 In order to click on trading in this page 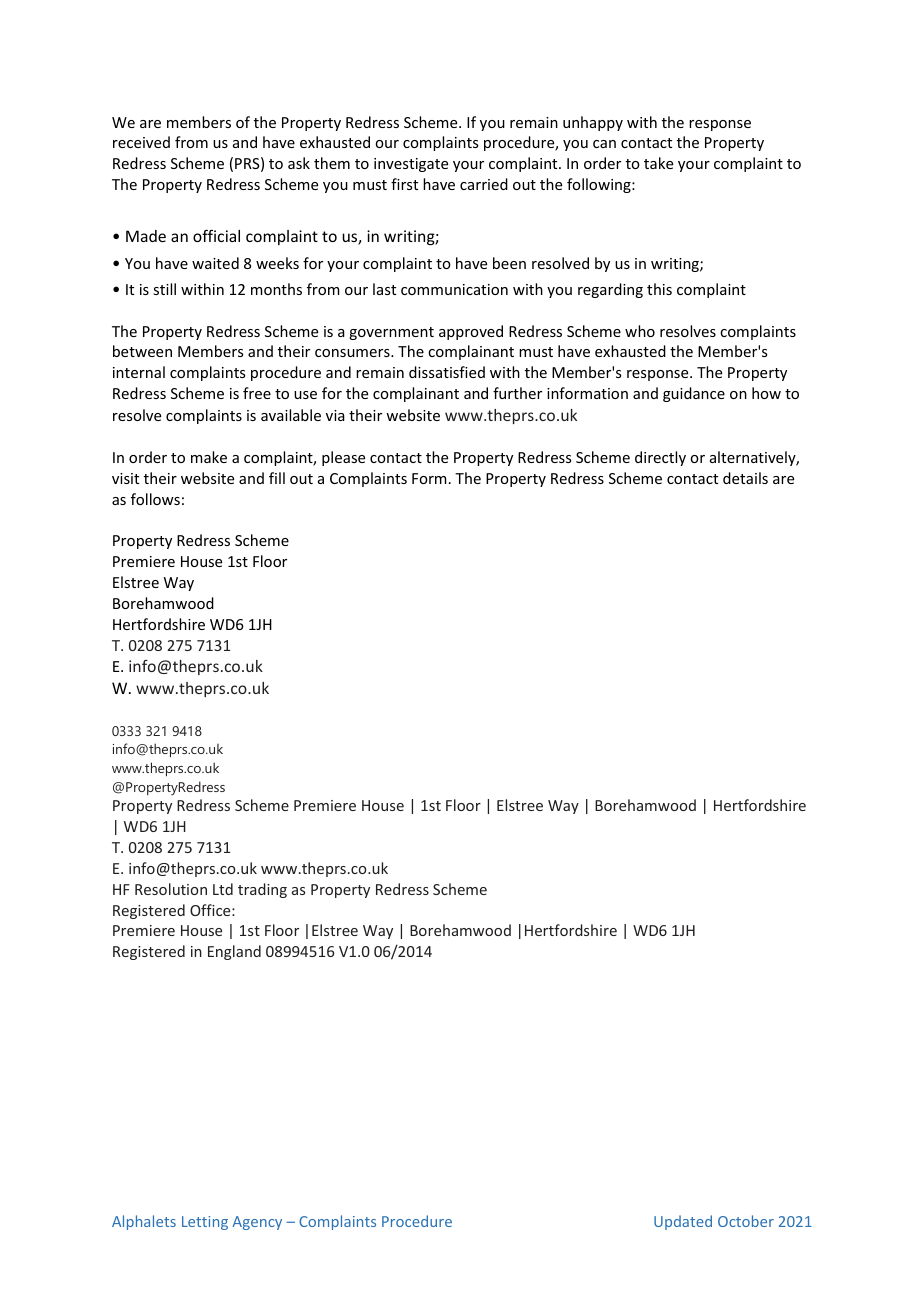, I will do `click(262, 890)`.
